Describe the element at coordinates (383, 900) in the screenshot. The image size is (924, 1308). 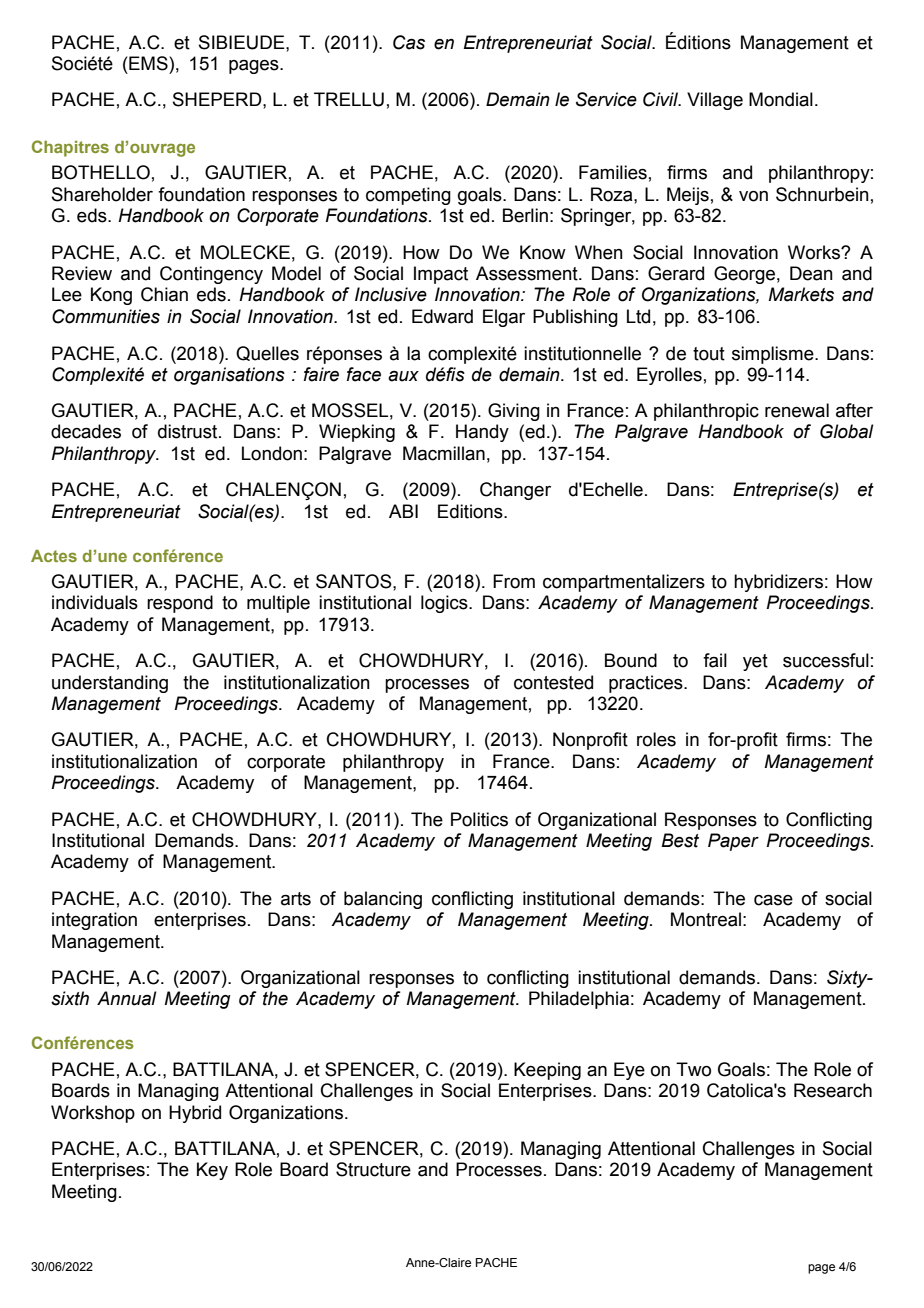
I see `balancing` at that location.
